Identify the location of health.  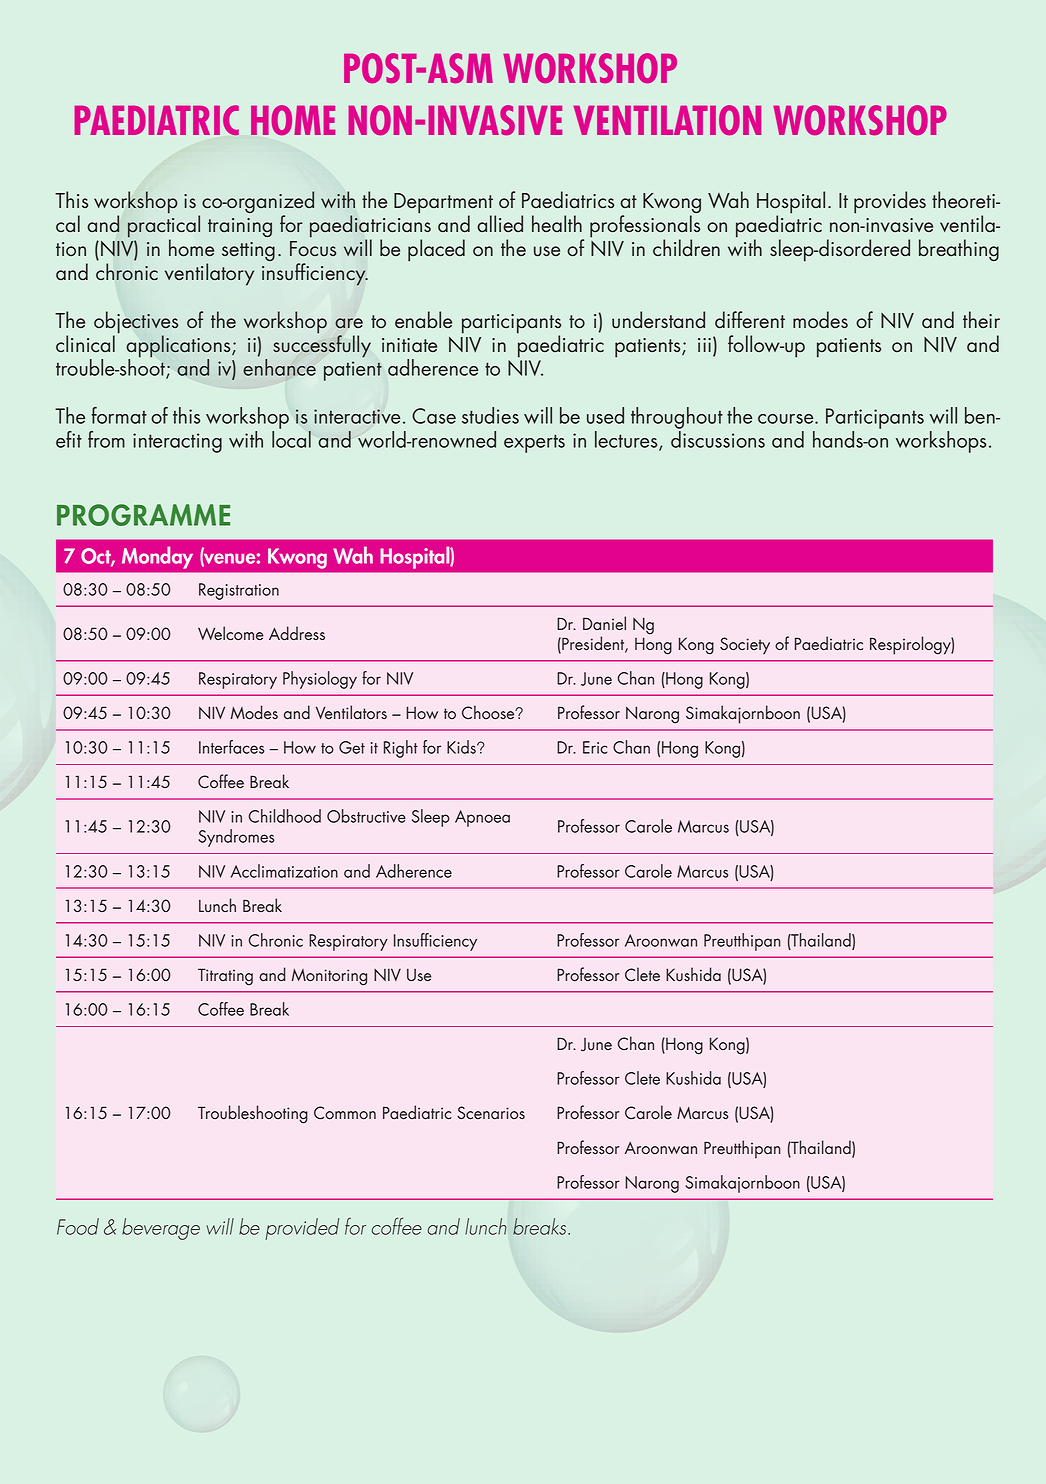
(557, 224).
